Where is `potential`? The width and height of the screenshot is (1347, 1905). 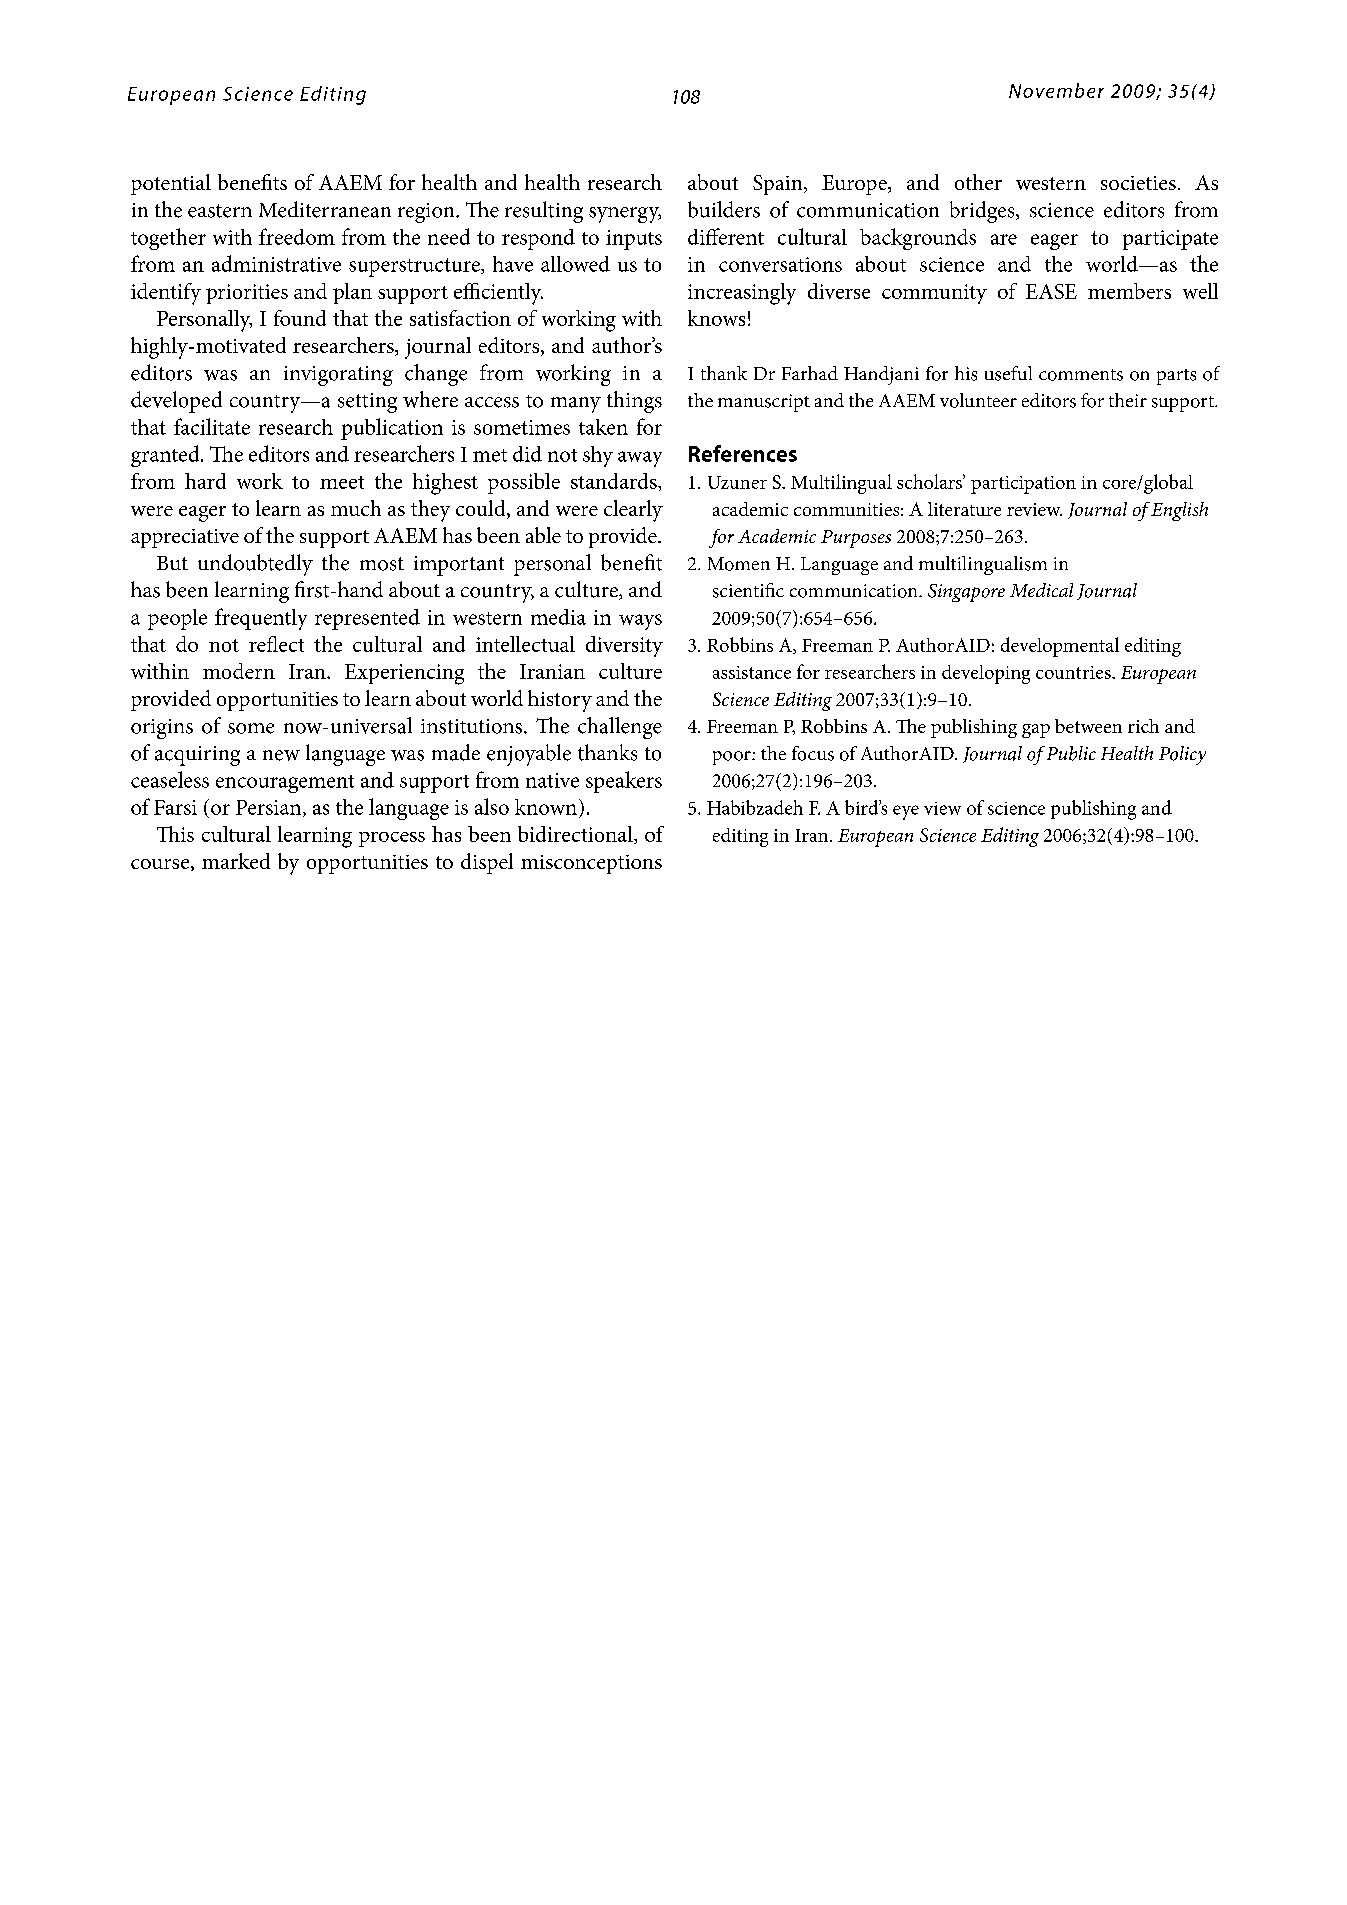 potential is located at coordinates (171, 184).
